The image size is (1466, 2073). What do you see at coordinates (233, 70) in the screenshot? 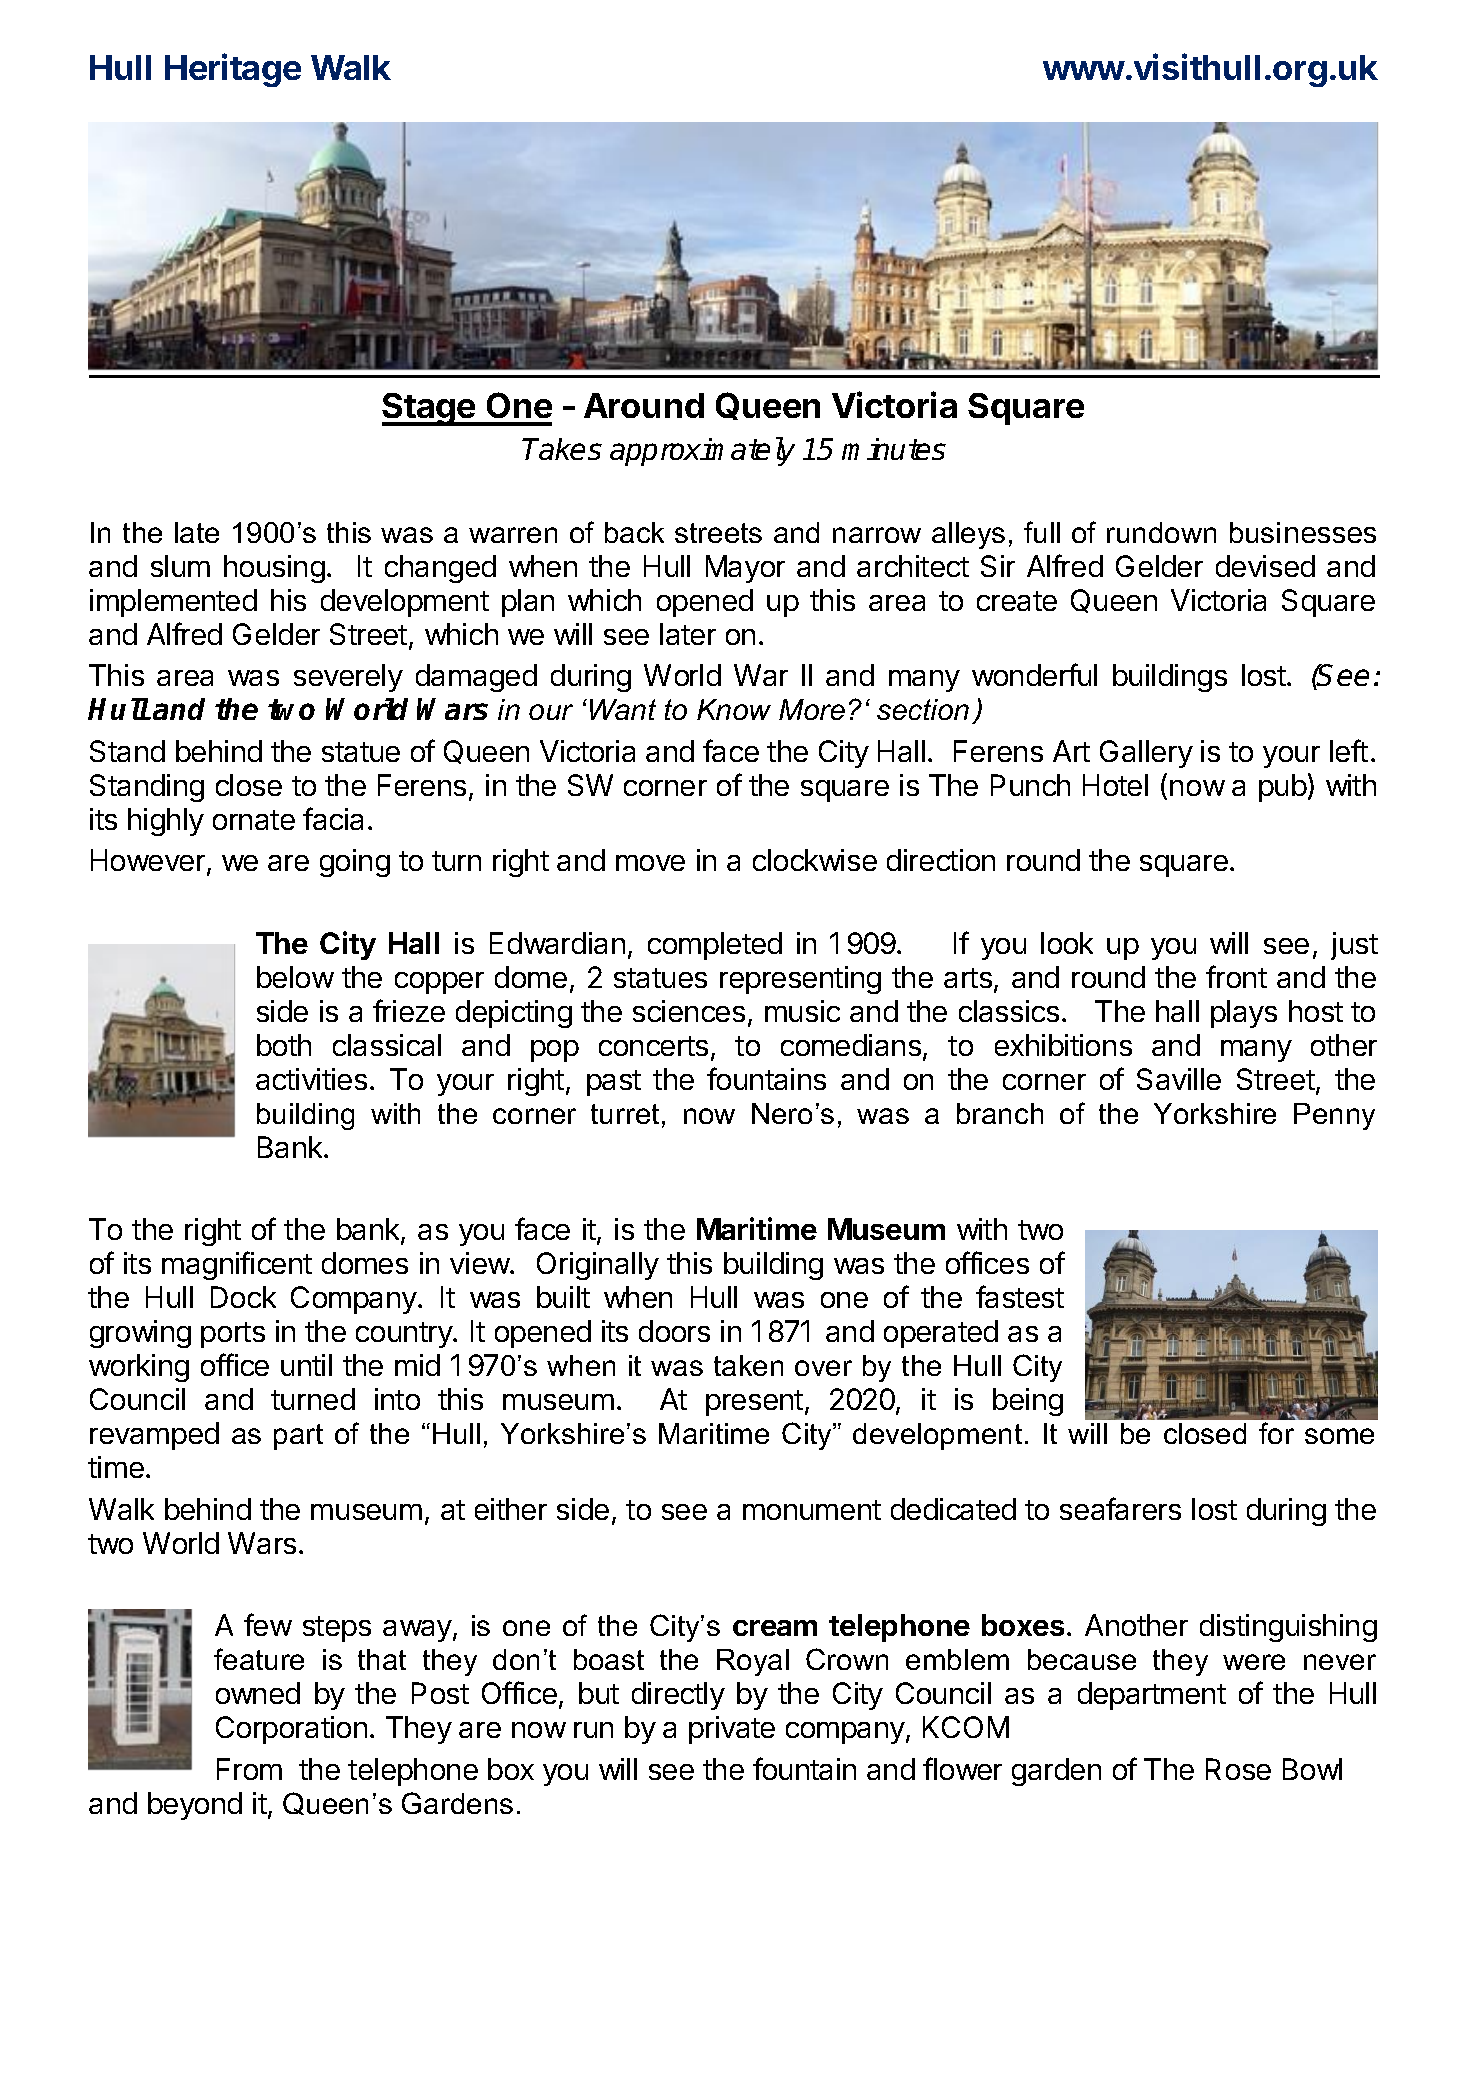
I see `Heritage` at bounding box center [233, 70].
